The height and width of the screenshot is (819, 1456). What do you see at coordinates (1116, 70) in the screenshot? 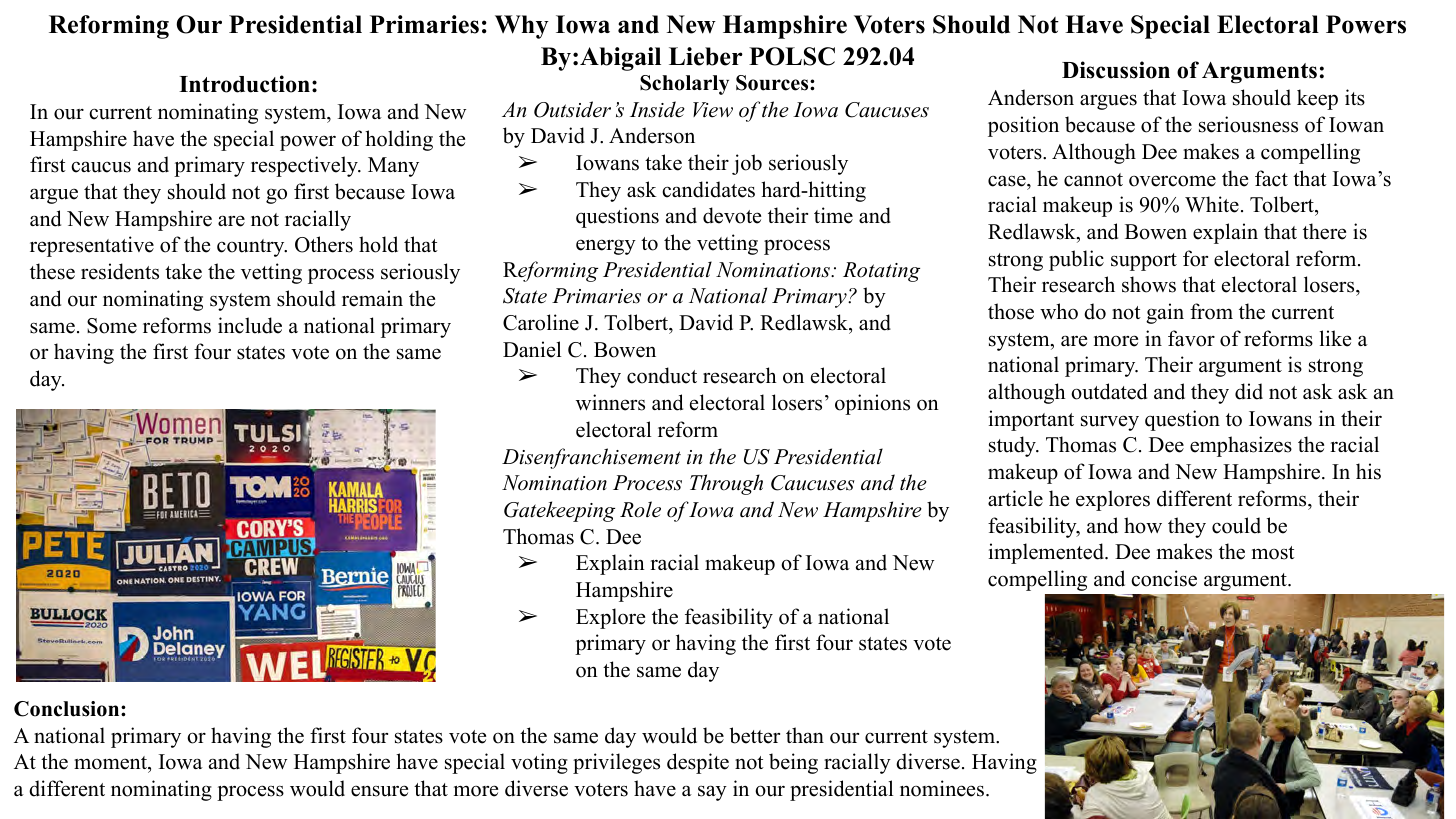
I see `Discussion` at bounding box center [1116, 70].
